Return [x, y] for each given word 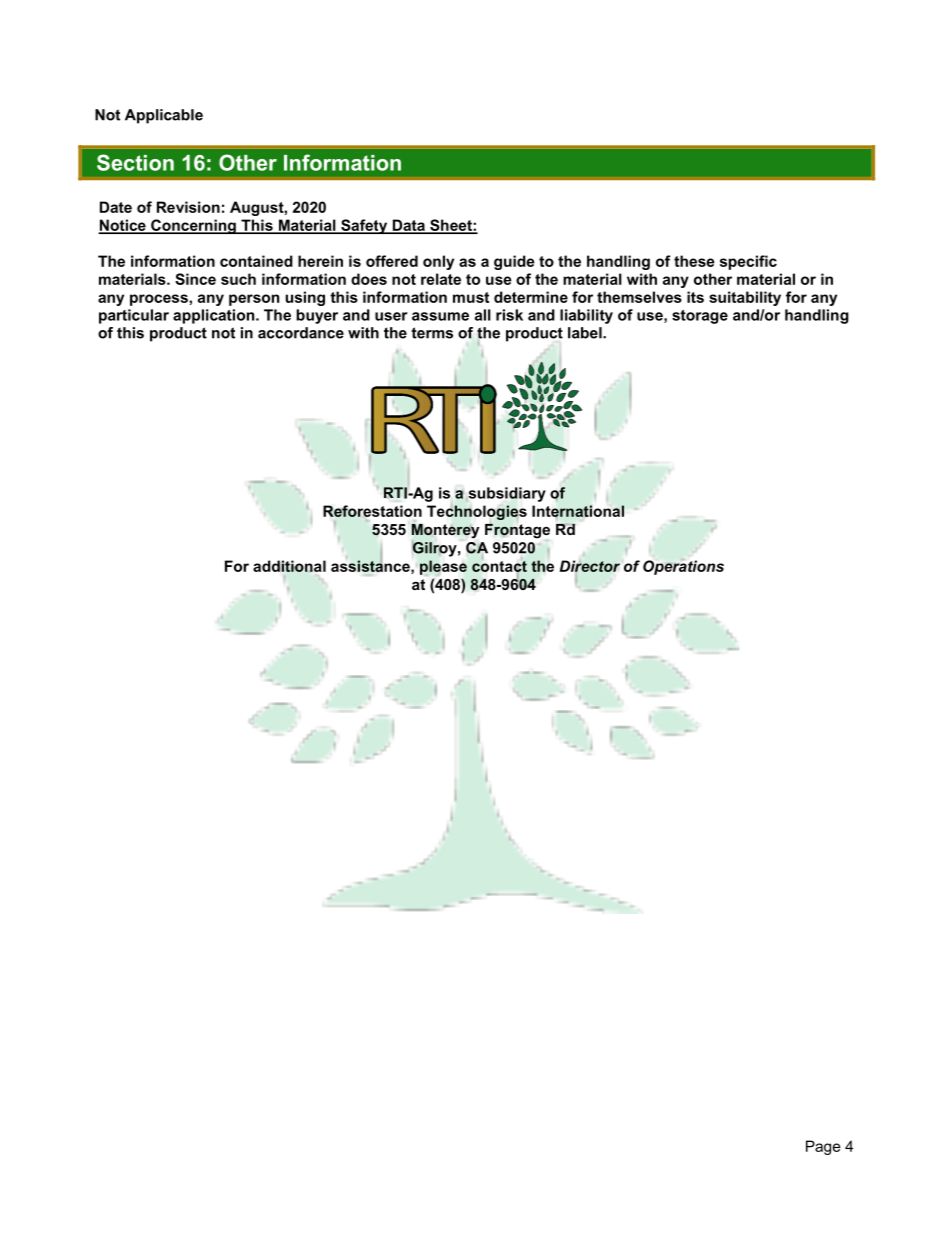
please [443, 567]
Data [408, 226]
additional [289, 566]
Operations [683, 566]
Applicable [164, 116]
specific [748, 262]
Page [823, 1147]
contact [499, 566]
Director [590, 566]
